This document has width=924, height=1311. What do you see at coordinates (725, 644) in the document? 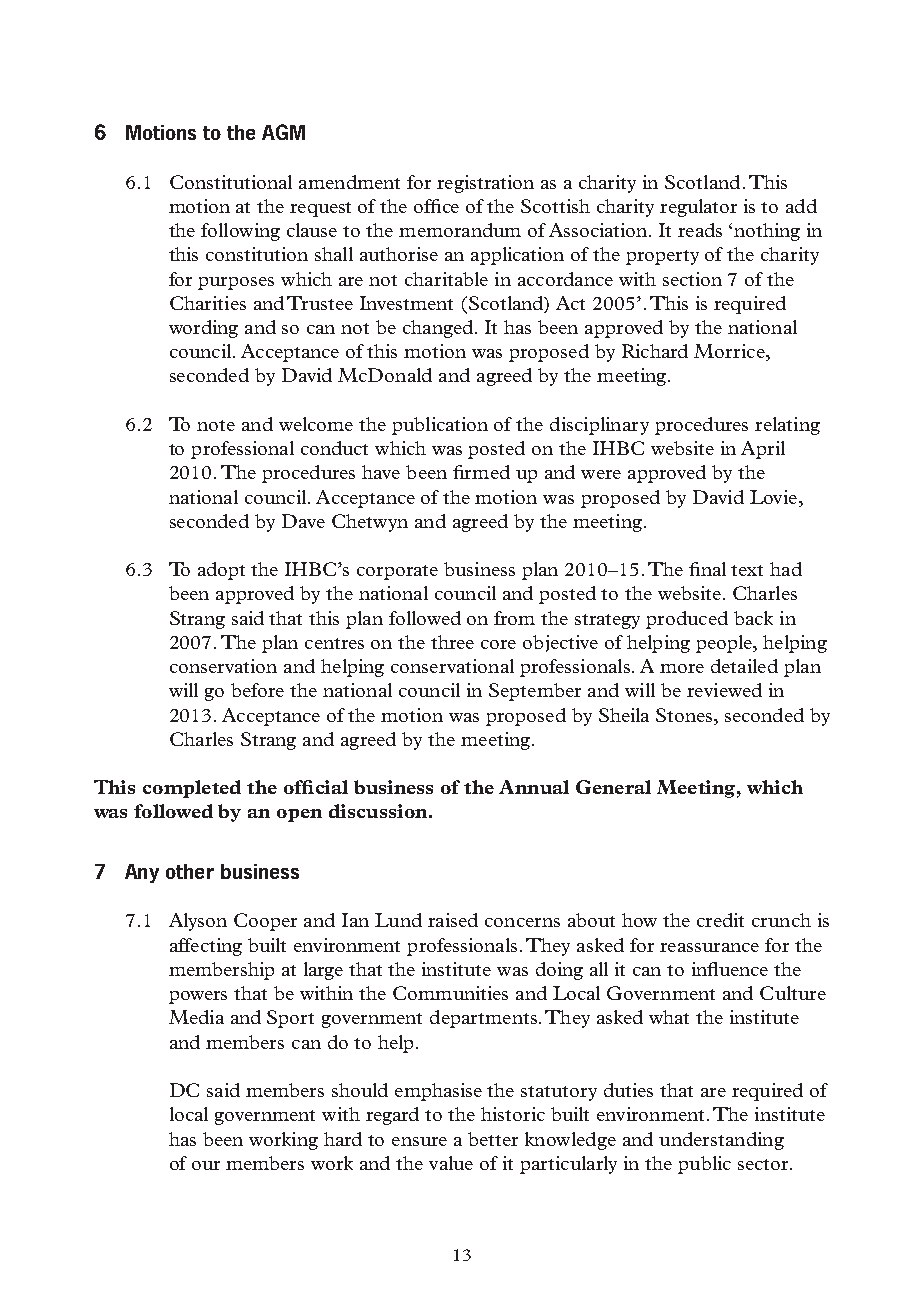
I see `people` at bounding box center [725, 644].
